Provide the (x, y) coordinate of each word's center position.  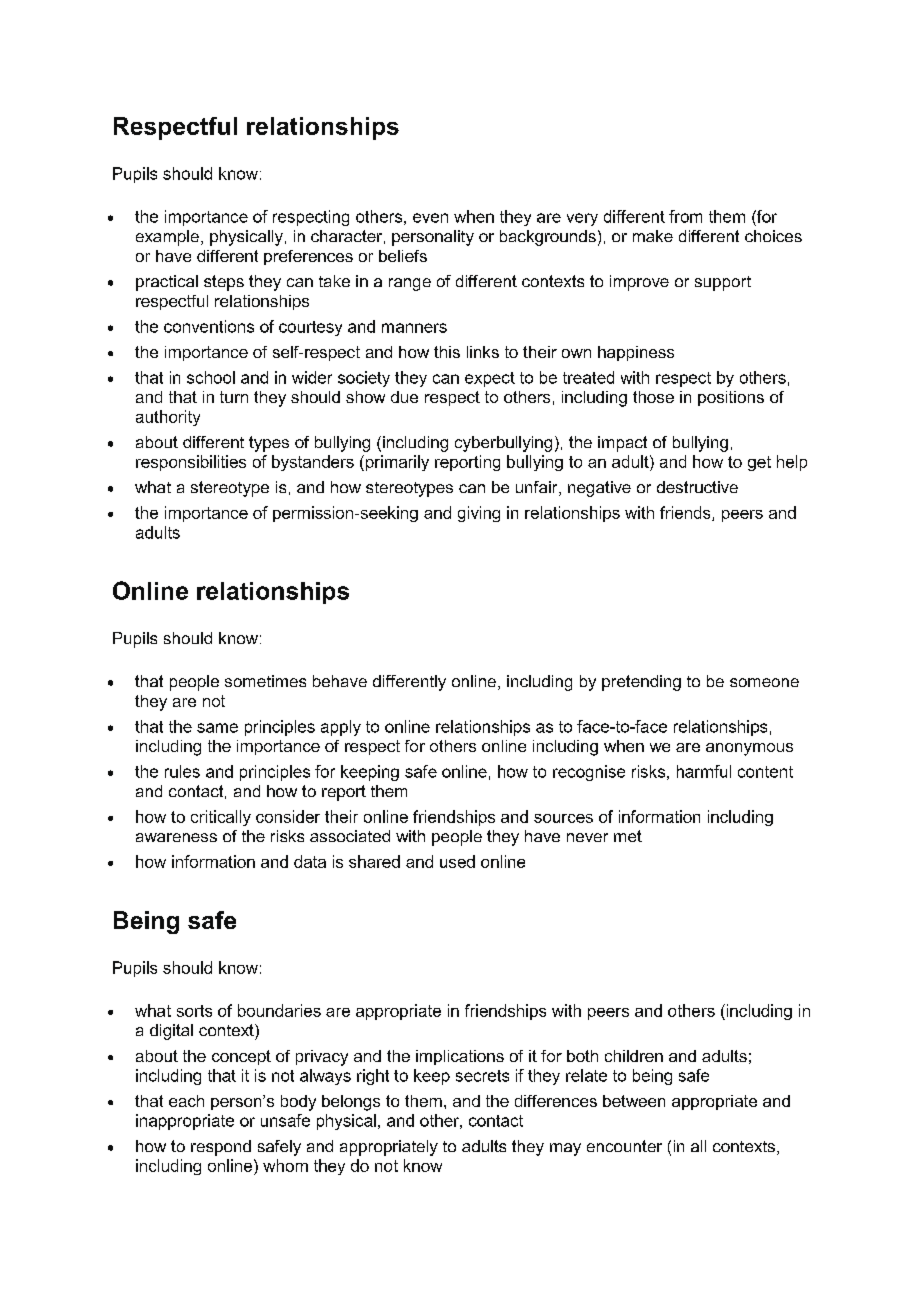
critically (221, 818)
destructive (697, 487)
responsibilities (191, 463)
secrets (482, 1076)
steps (224, 283)
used (457, 861)
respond (221, 1148)
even (430, 218)
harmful (704, 771)
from (685, 216)
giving (479, 514)
